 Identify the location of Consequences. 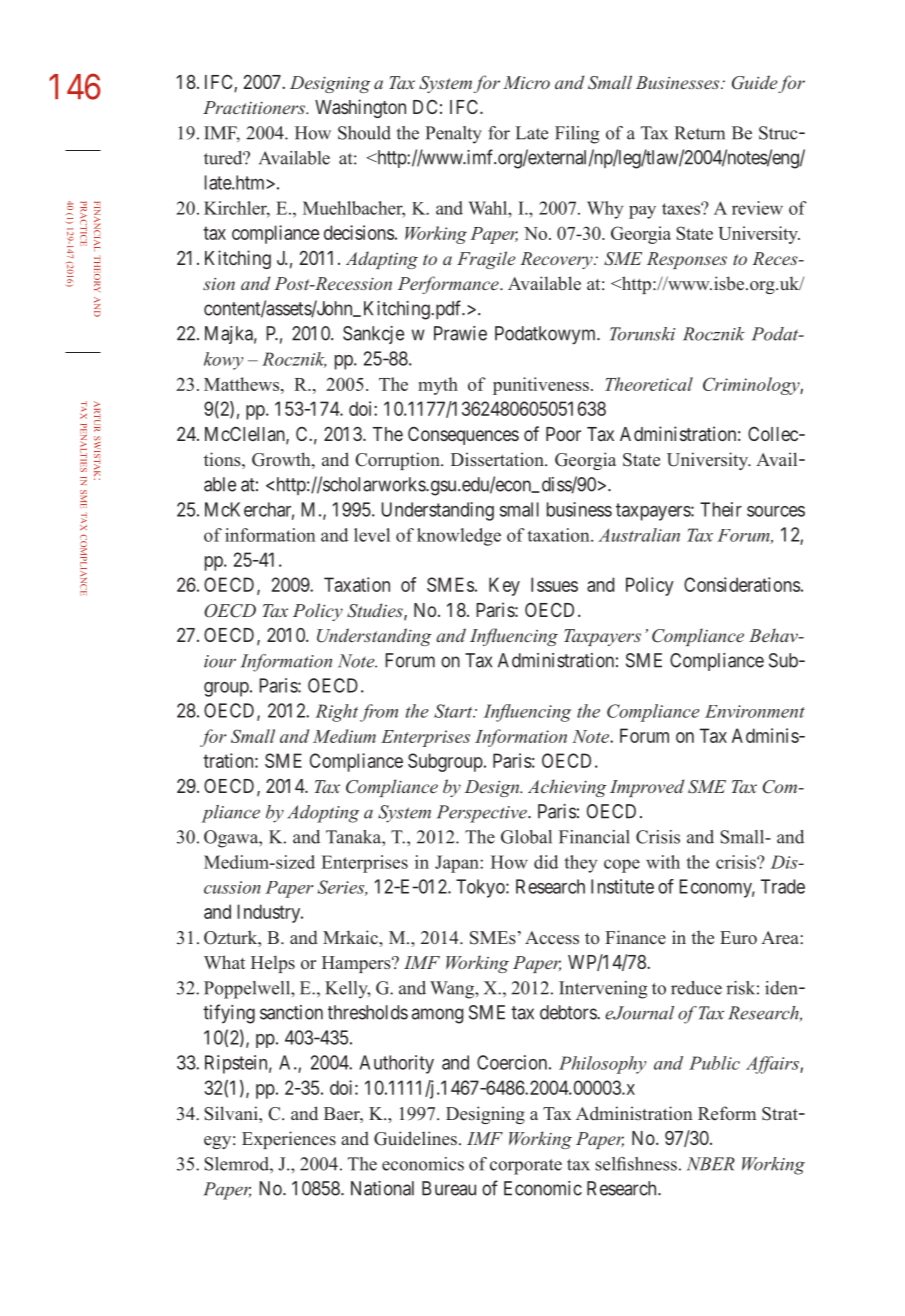
(463, 435).
